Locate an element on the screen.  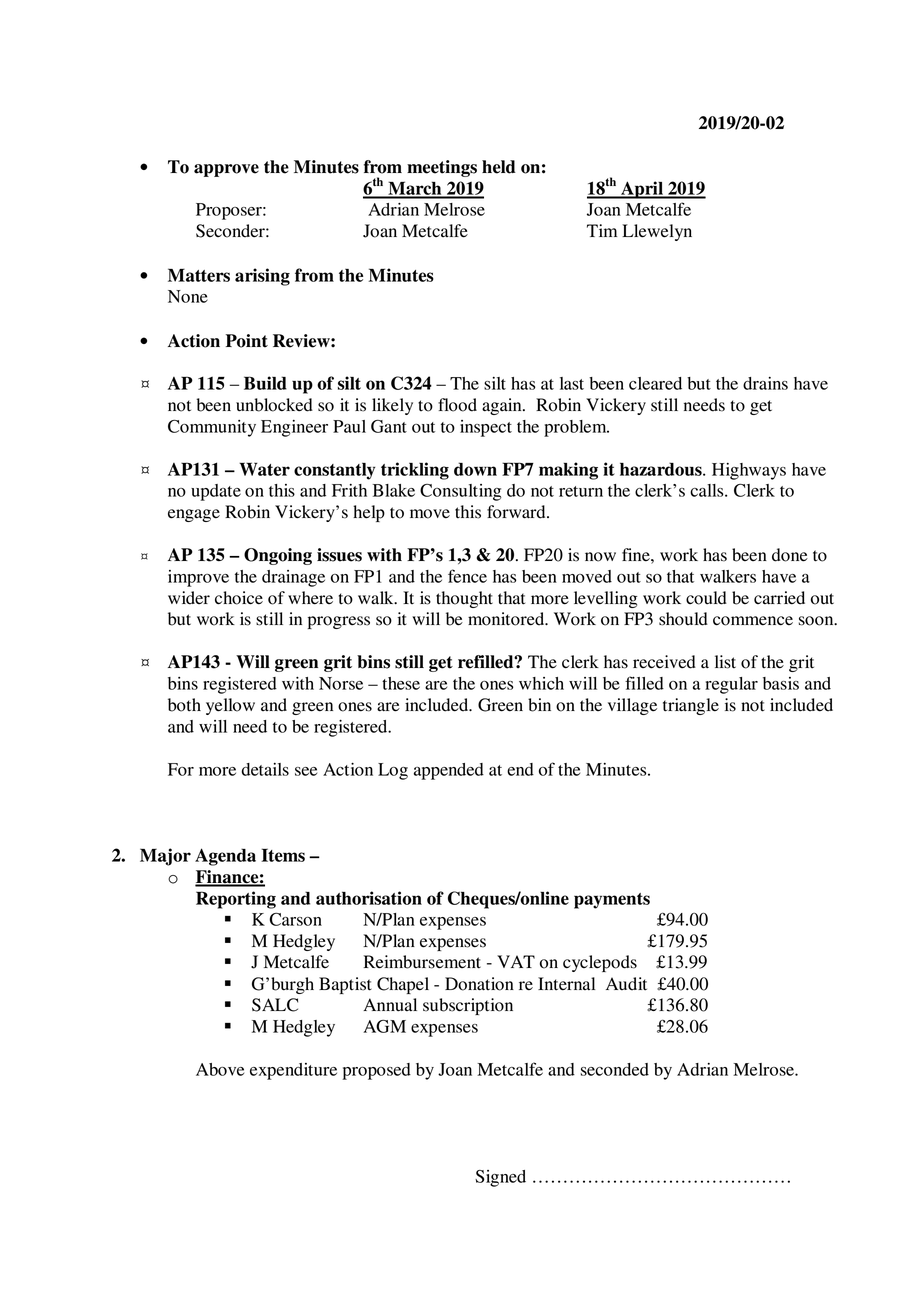
calls is located at coordinates (708, 490).
